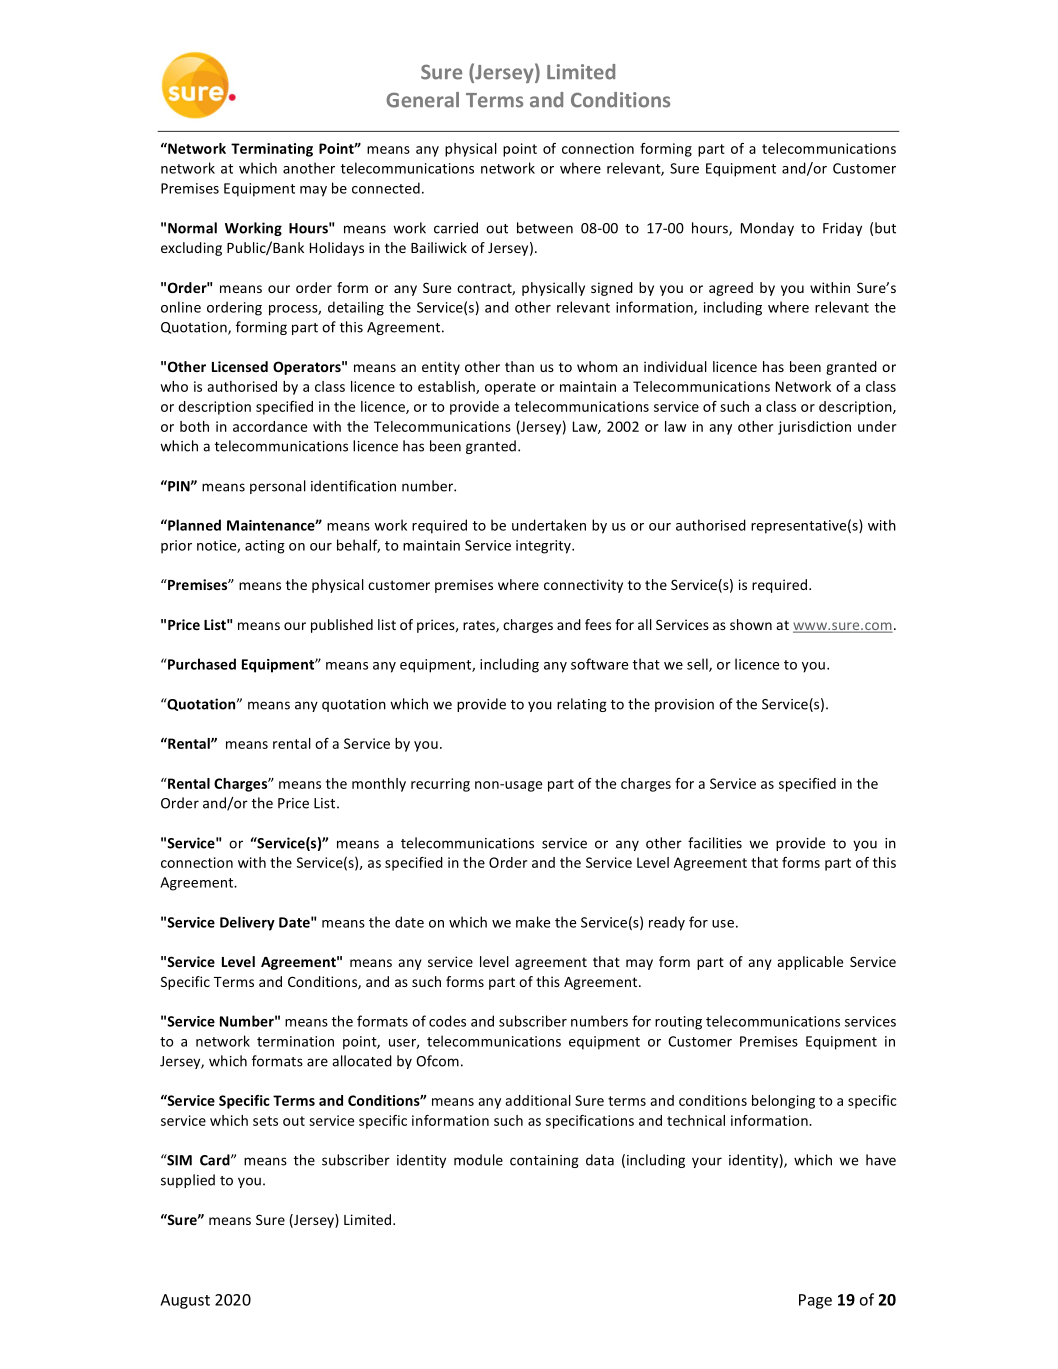 The image size is (1058, 1369). What do you see at coordinates (545, 228) in the screenshot?
I see `between` at bounding box center [545, 228].
